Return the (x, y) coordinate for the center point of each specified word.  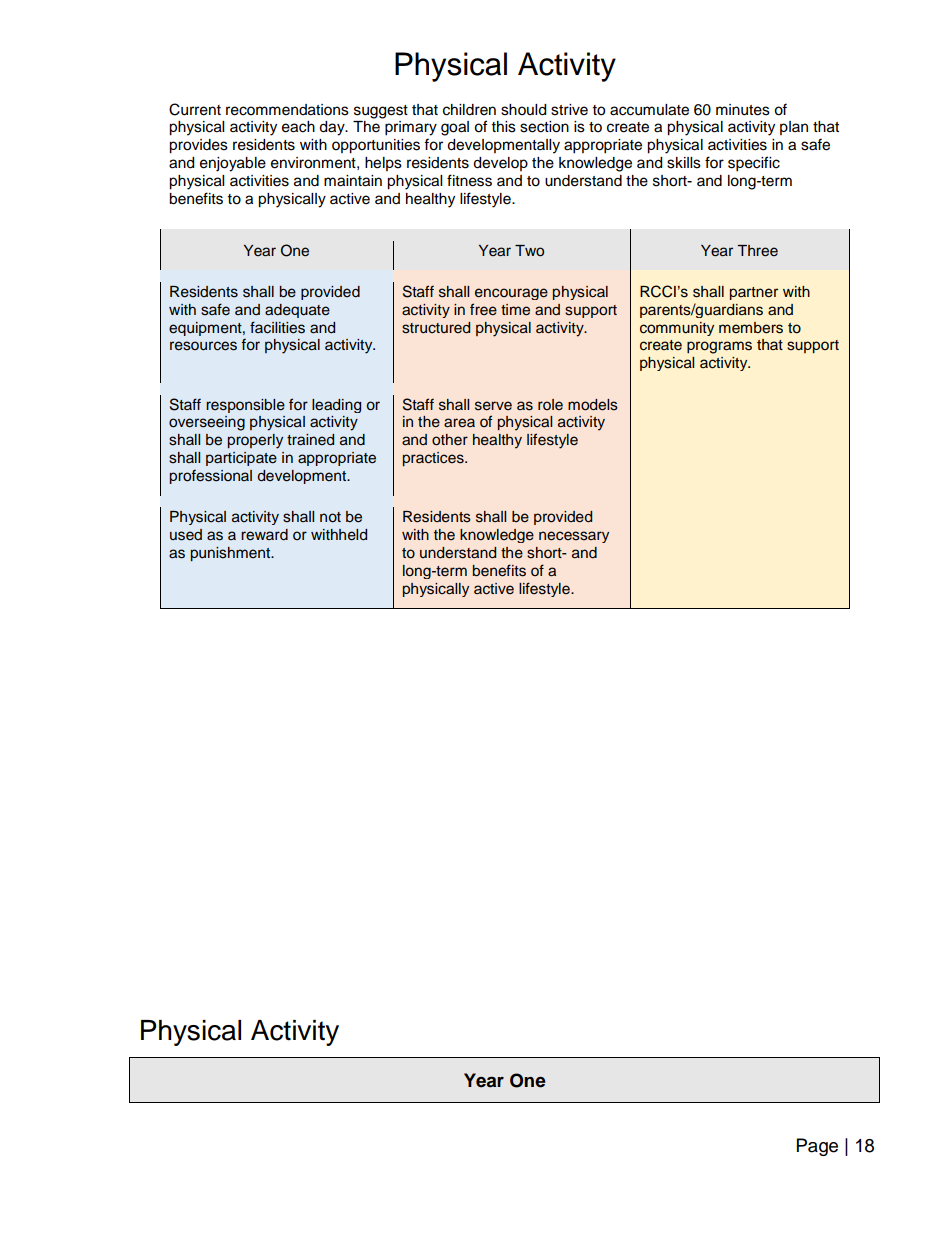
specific (754, 164)
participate (241, 459)
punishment (231, 554)
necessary (574, 537)
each (298, 127)
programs (719, 347)
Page (817, 1147)
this (504, 127)
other (450, 440)
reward (264, 535)
